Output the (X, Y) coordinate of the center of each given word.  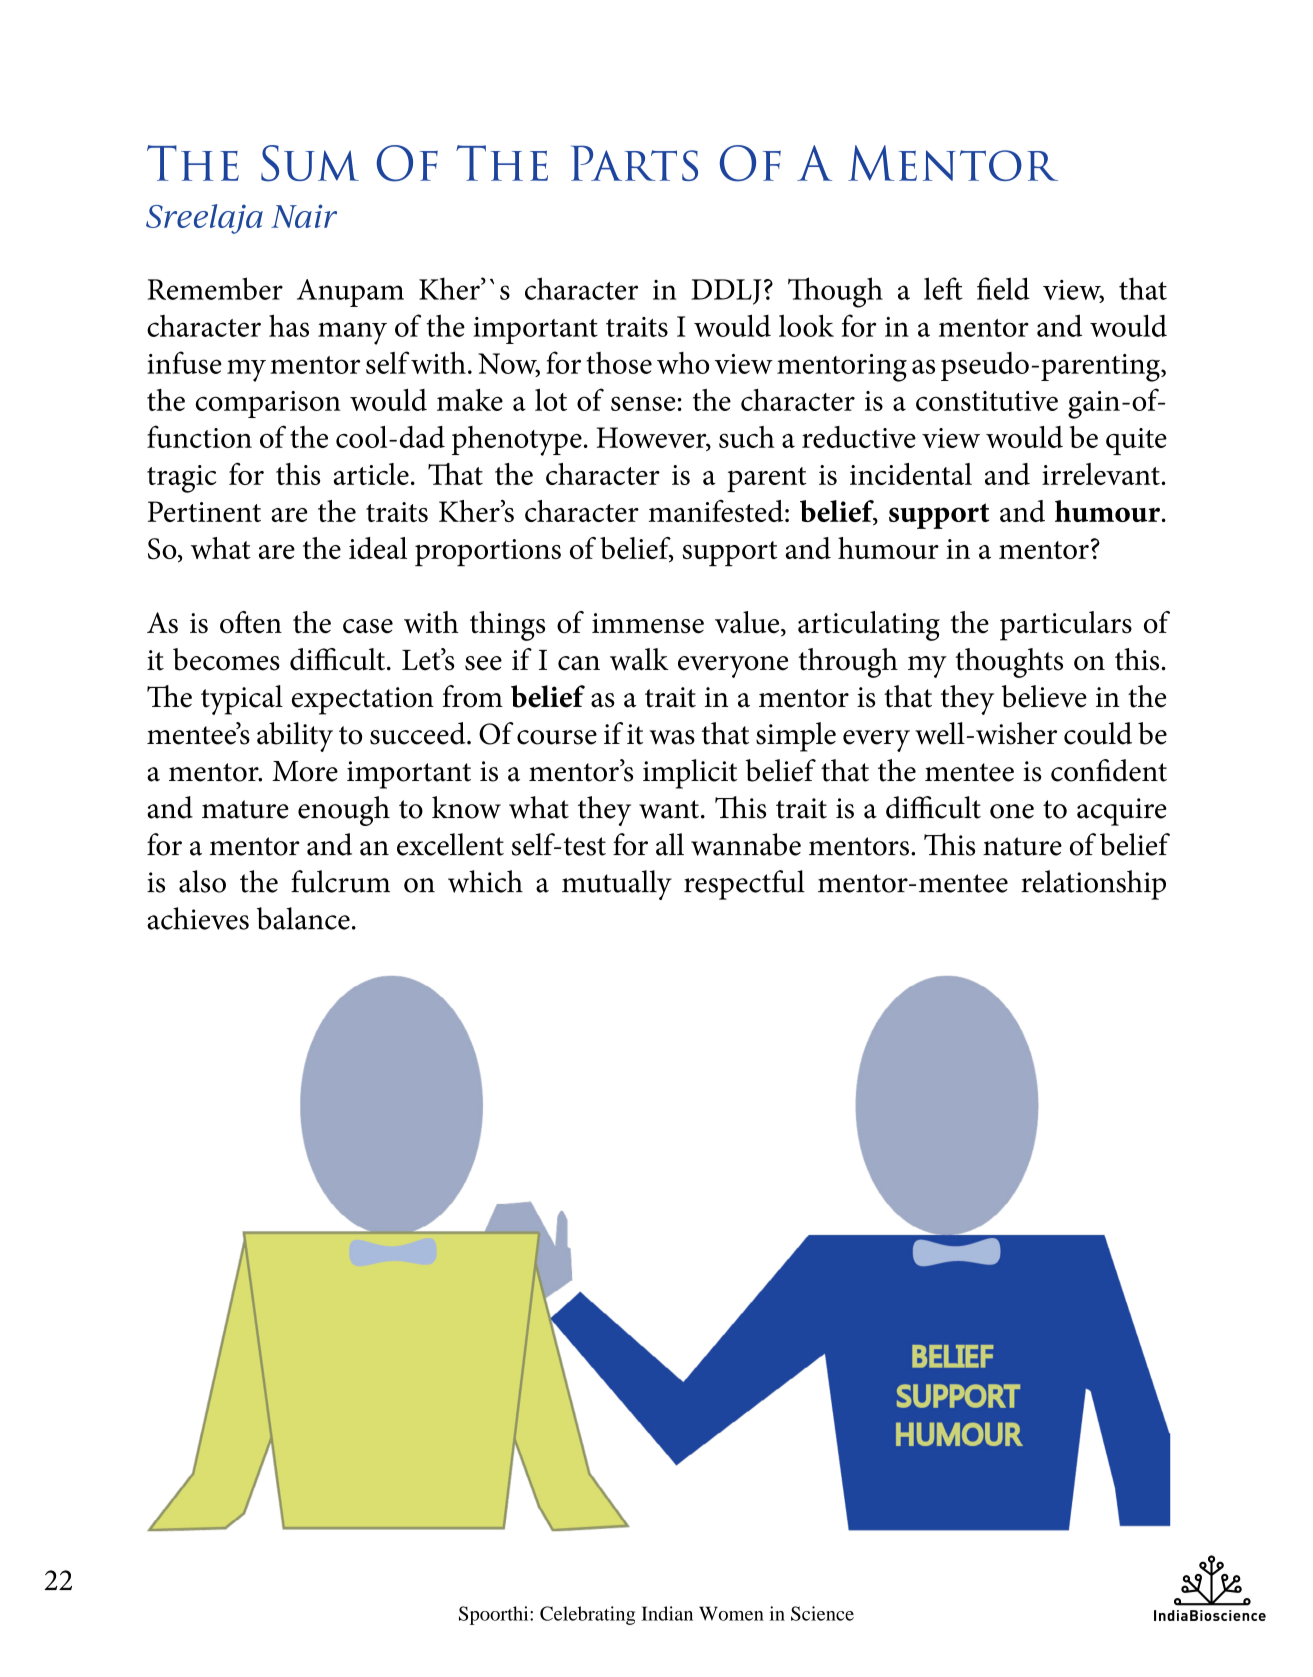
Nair (304, 216)
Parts (634, 163)
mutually (617, 885)
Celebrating (587, 1615)
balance (303, 918)
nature (1022, 846)
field (1003, 288)
